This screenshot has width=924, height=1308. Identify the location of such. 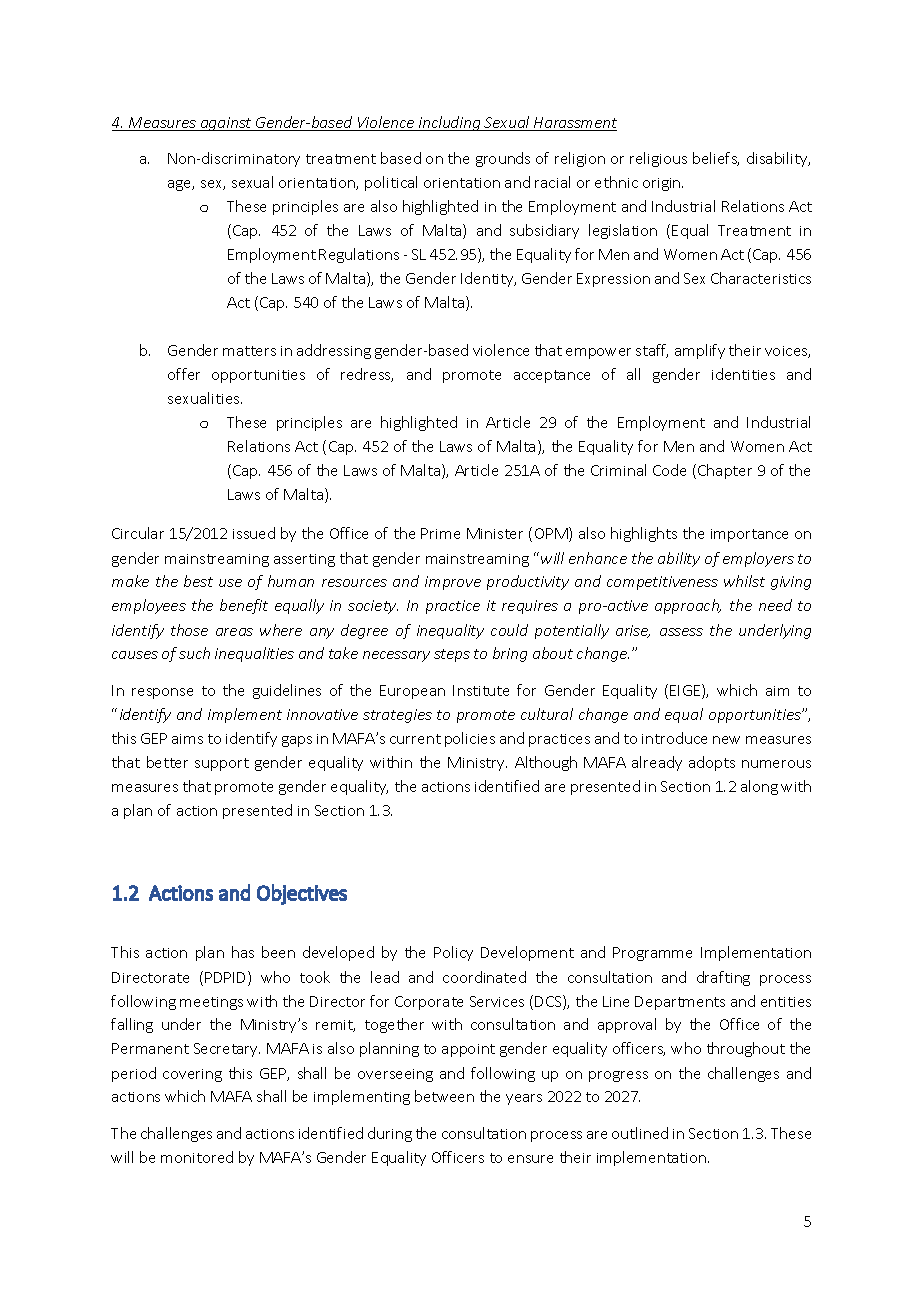
(194, 653).
